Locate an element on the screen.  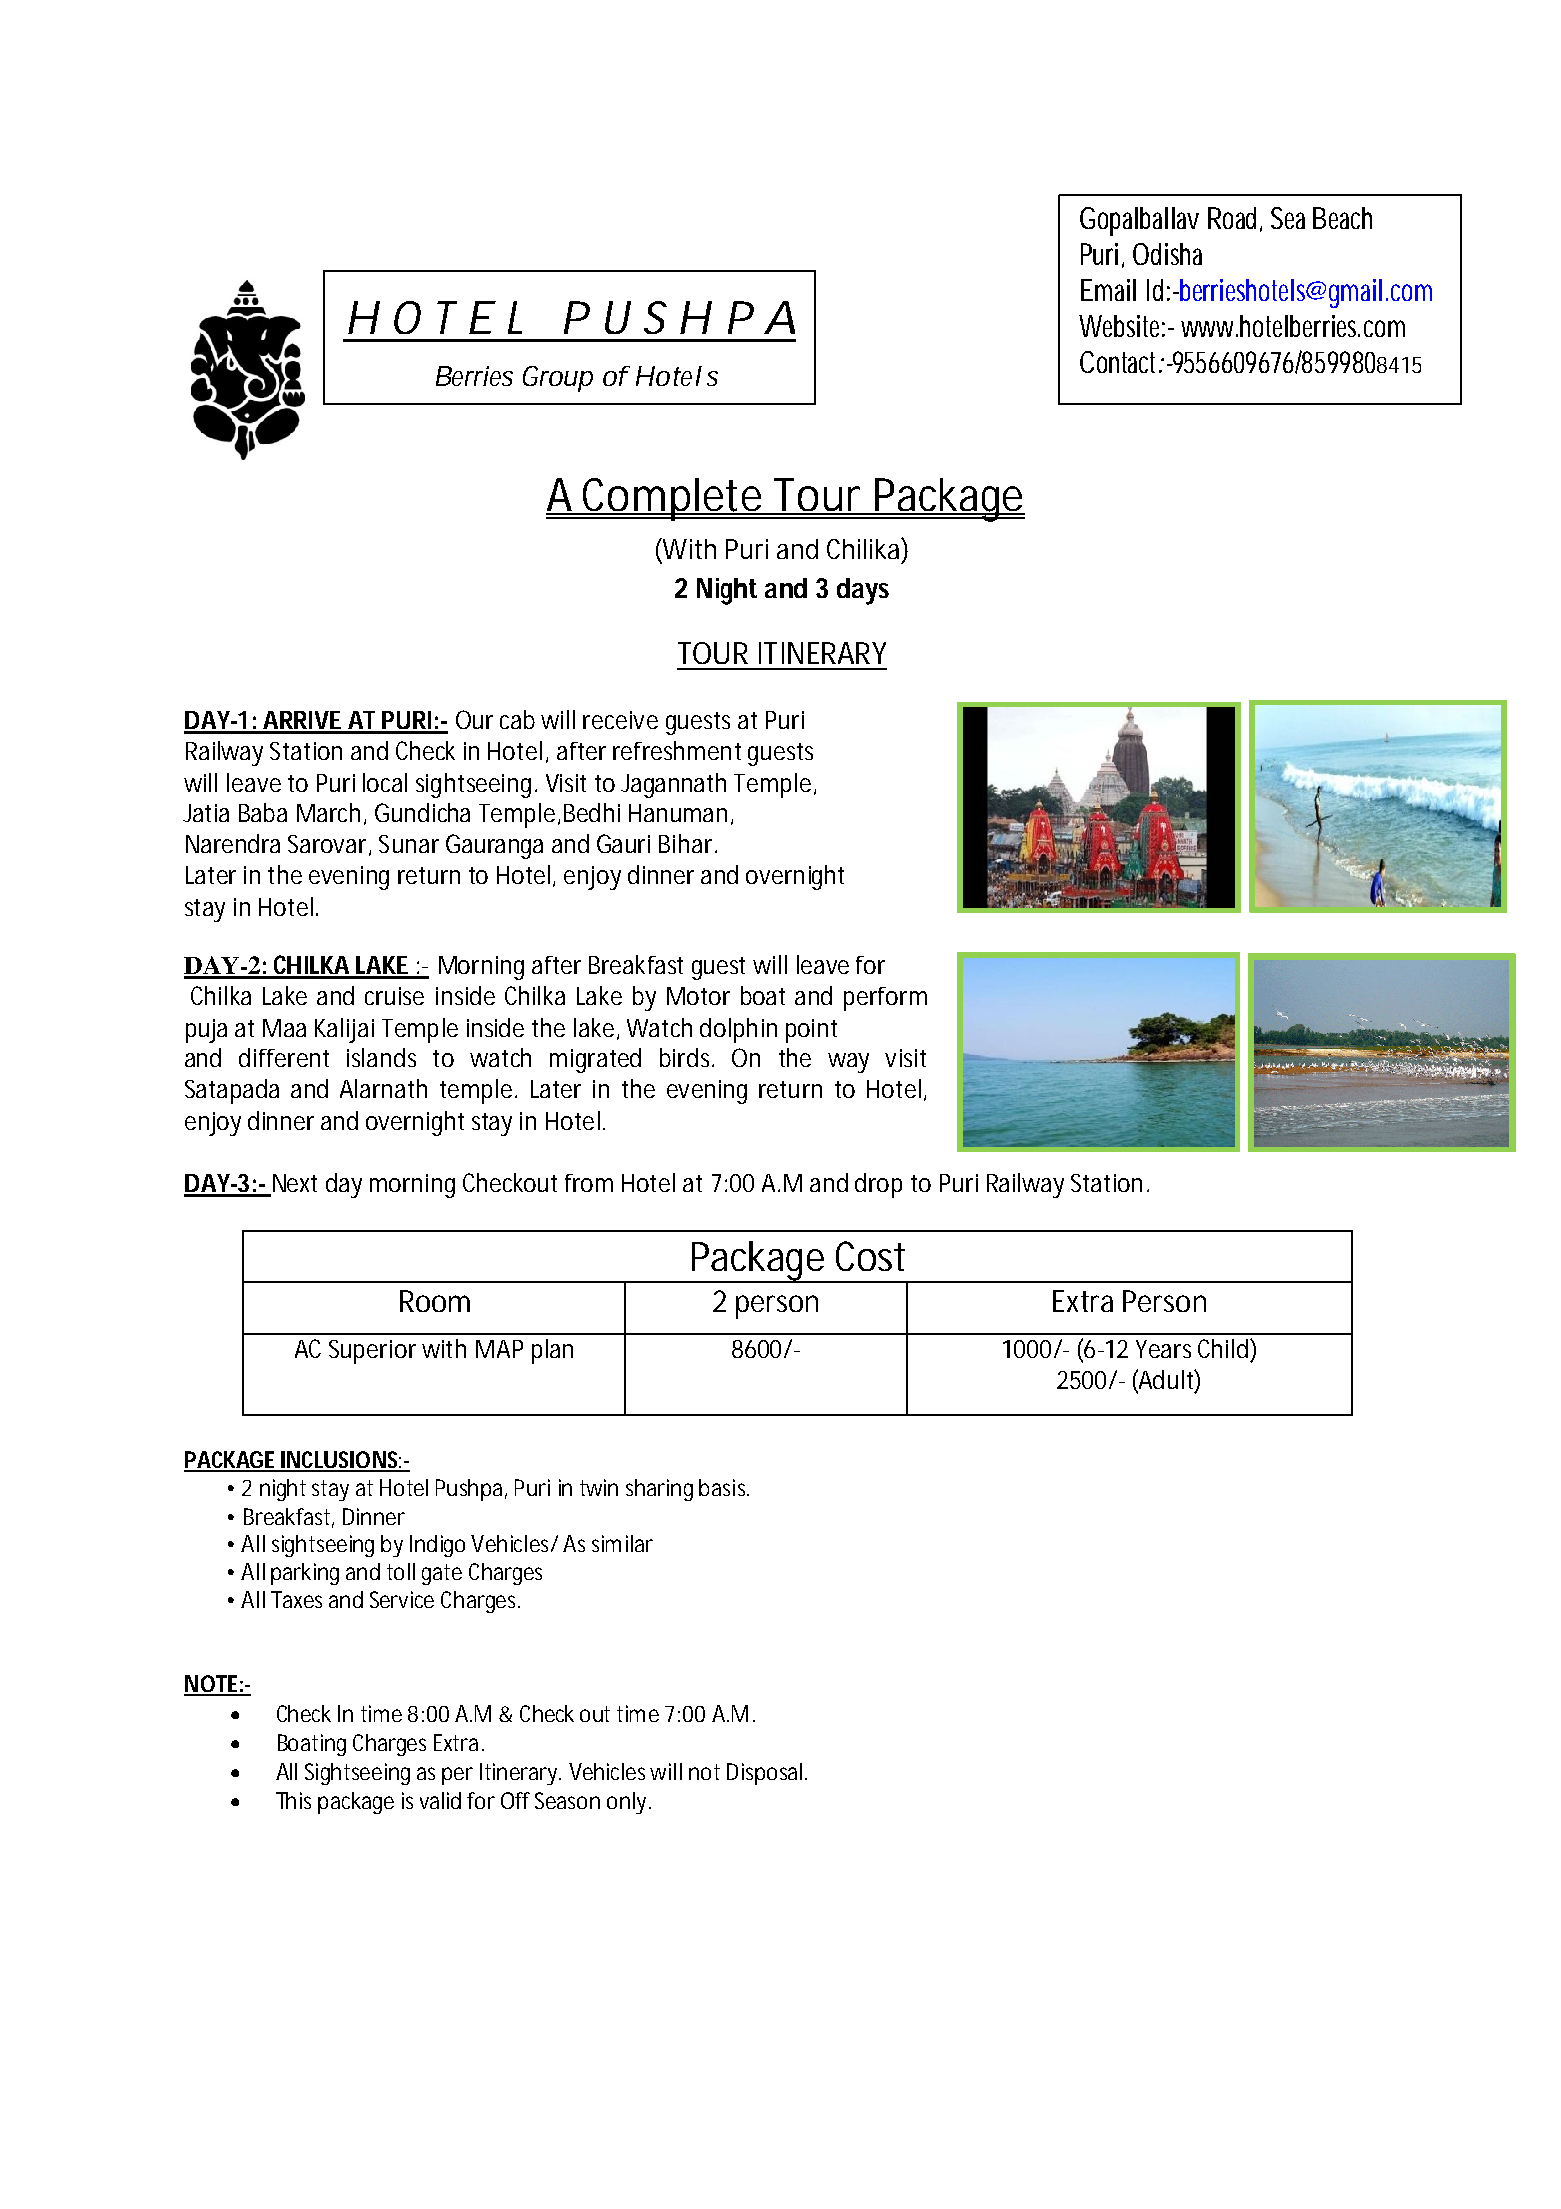
Group is located at coordinates (558, 379).
